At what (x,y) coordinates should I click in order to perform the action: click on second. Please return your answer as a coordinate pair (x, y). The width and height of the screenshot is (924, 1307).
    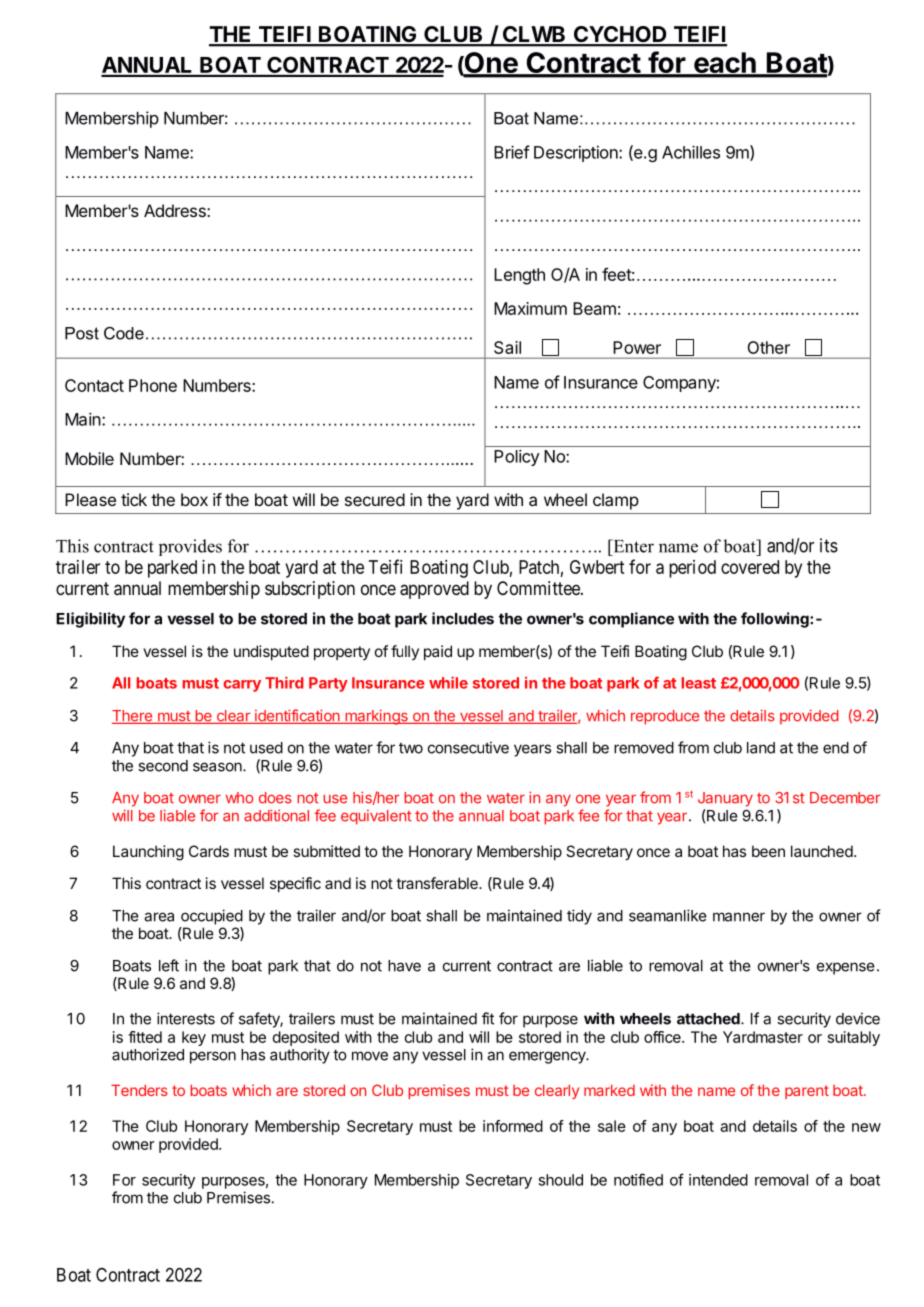
    Looking at the image, I should click on (163, 766).
